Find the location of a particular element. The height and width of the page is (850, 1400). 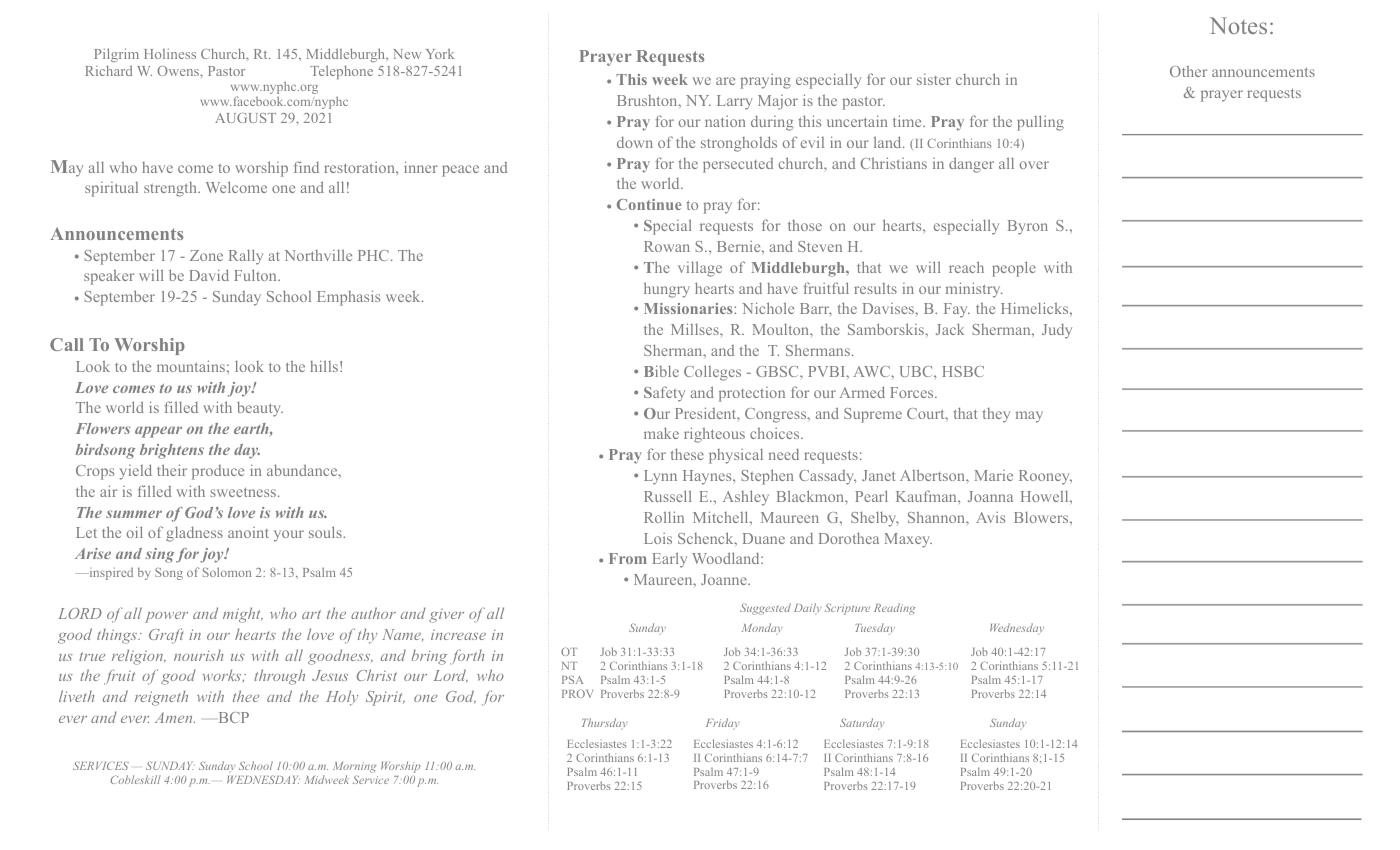

Rollin is located at coordinates (664, 517).
